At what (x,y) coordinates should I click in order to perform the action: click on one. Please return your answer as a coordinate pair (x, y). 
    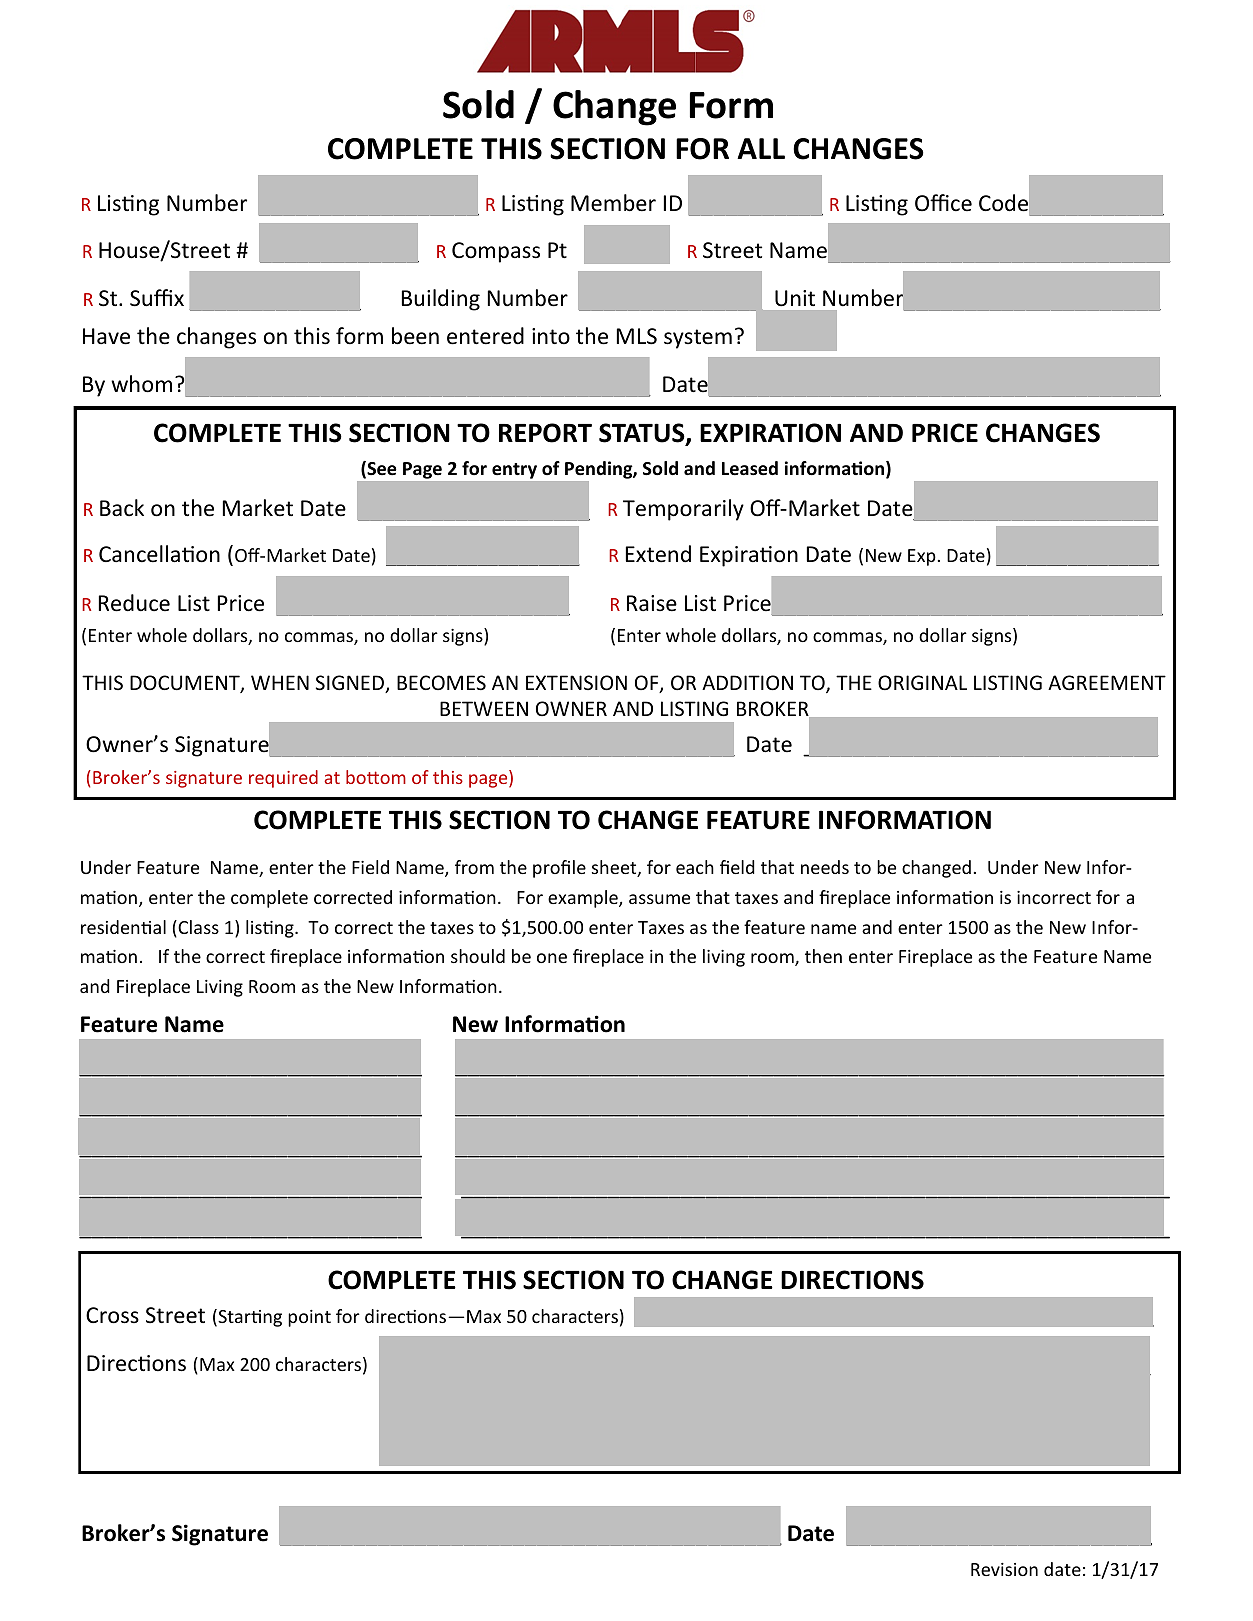
    Looking at the image, I should click on (552, 958).
